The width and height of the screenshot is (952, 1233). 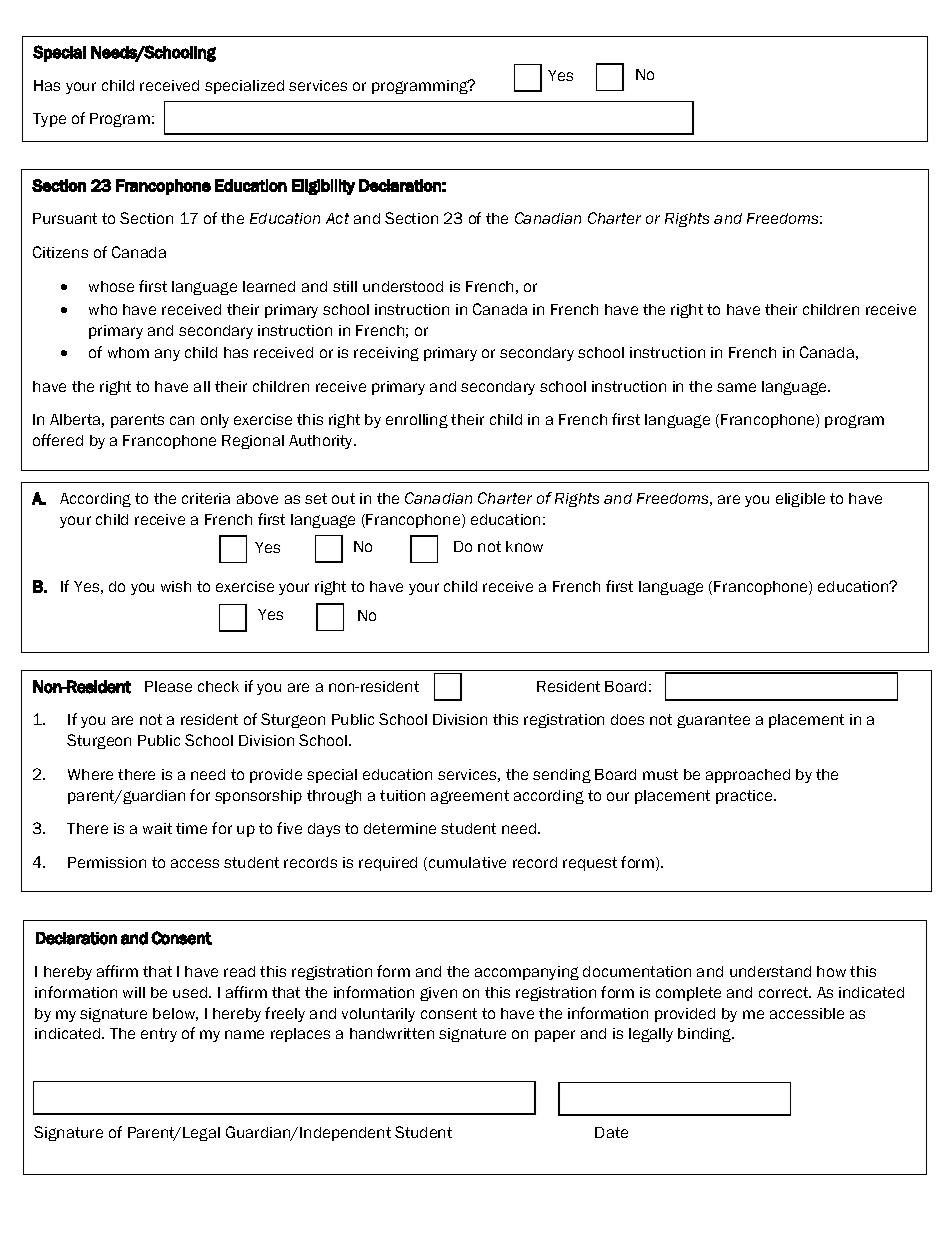 What do you see at coordinates (706, 1035) in the screenshot?
I see `binding` at bounding box center [706, 1035].
